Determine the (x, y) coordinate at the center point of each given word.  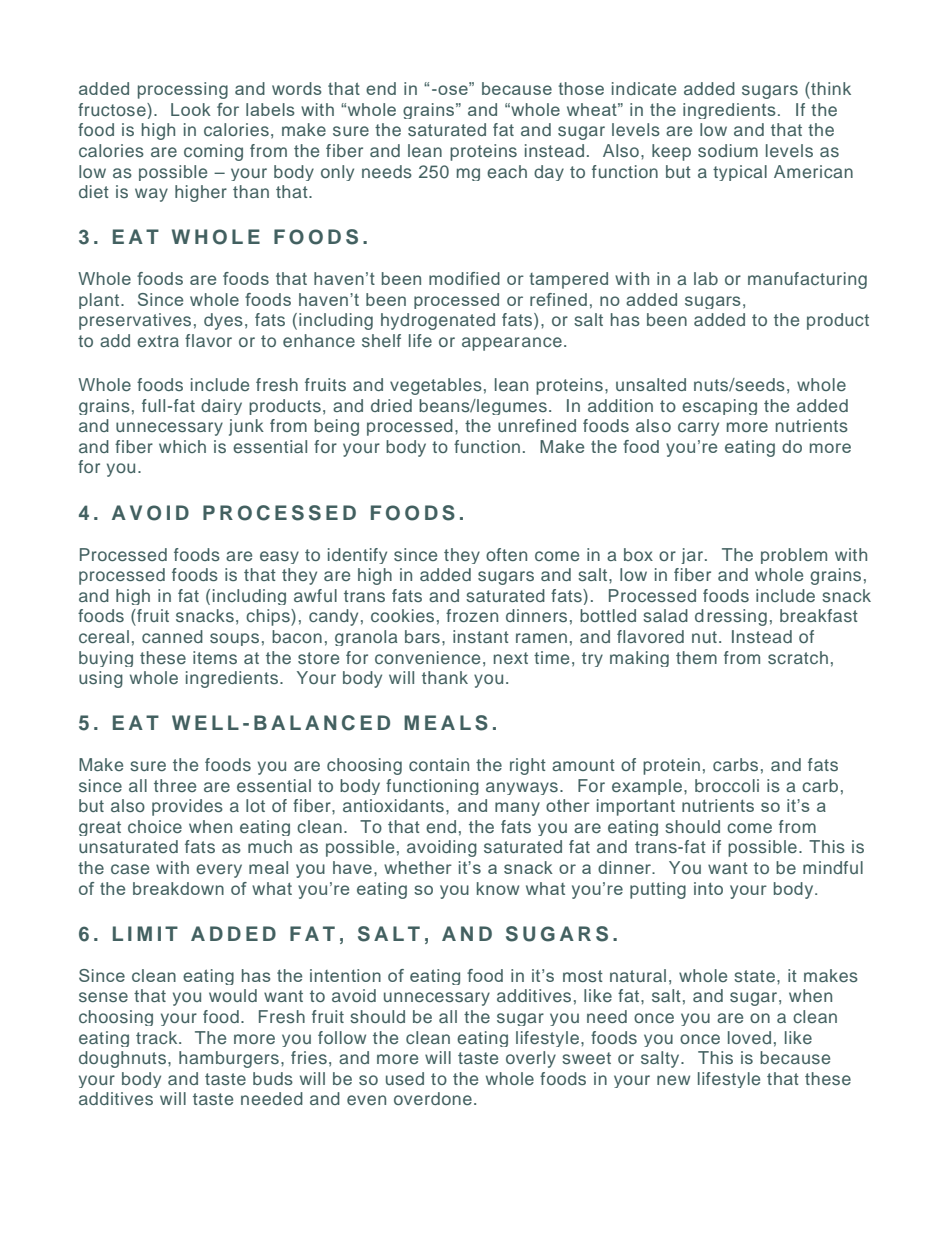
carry (698, 429)
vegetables (436, 386)
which (182, 446)
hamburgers (229, 1059)
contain (439, 764)
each (507, 171)
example (647, 787)
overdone (433, 1098)
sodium (728, 150)
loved (749, 1037)
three (175, 785)
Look (191, 109)
